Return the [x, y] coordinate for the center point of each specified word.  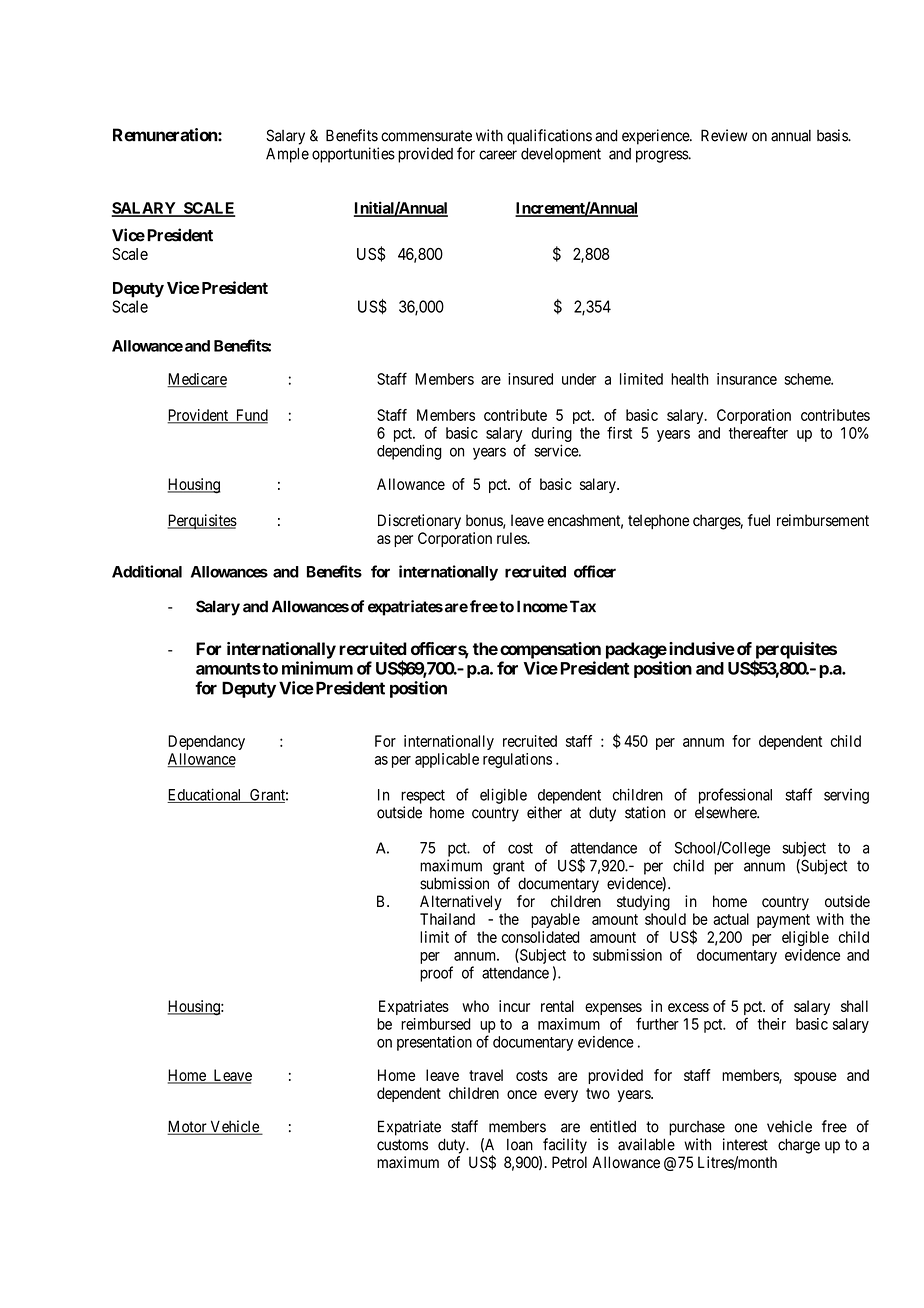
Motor [188, 1127]
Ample [287, 155]
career [498, 155]
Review [724, 135]
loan [520, 1145]
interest [745, 1144]
